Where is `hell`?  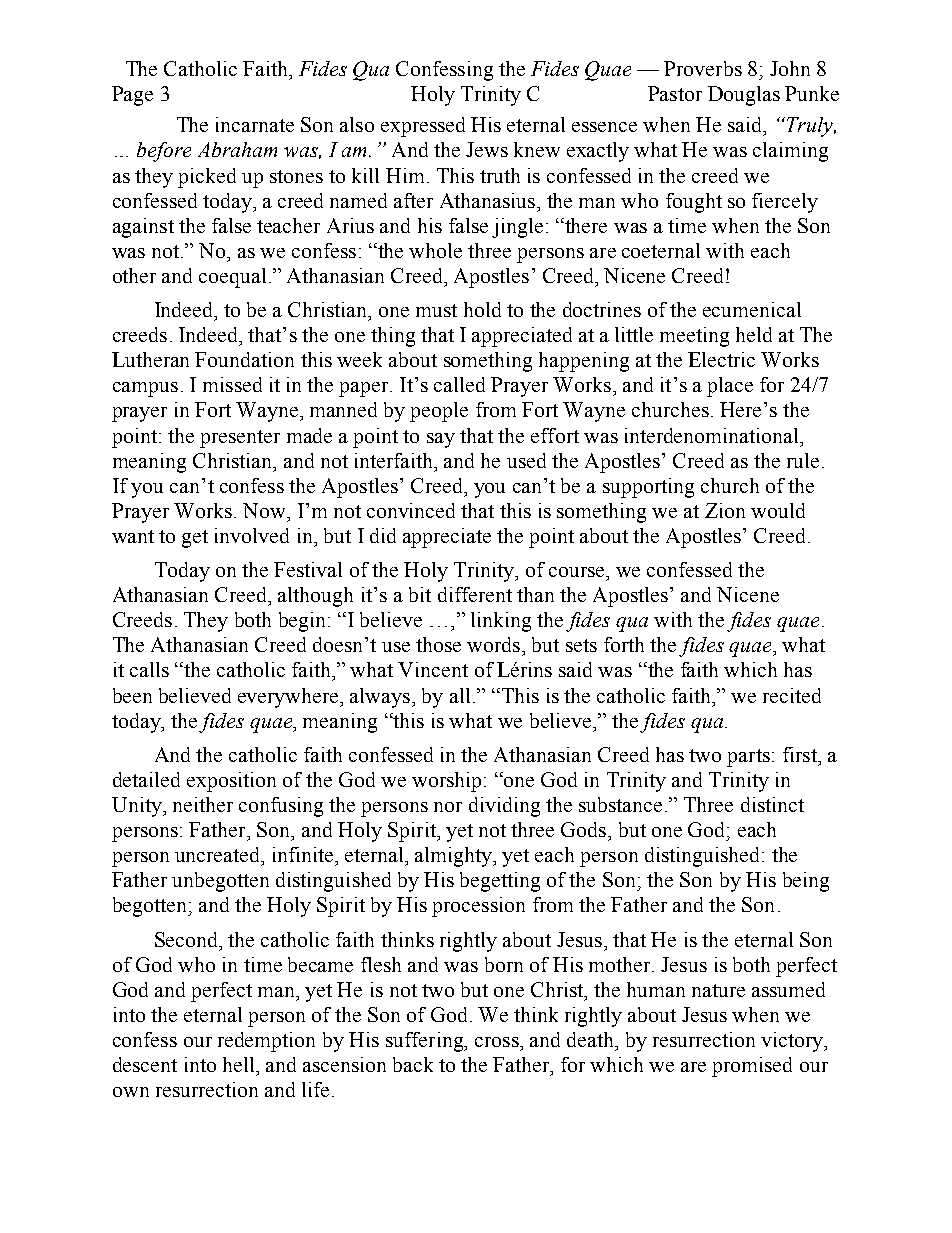 hell is located at coordinates (240, 1064).
